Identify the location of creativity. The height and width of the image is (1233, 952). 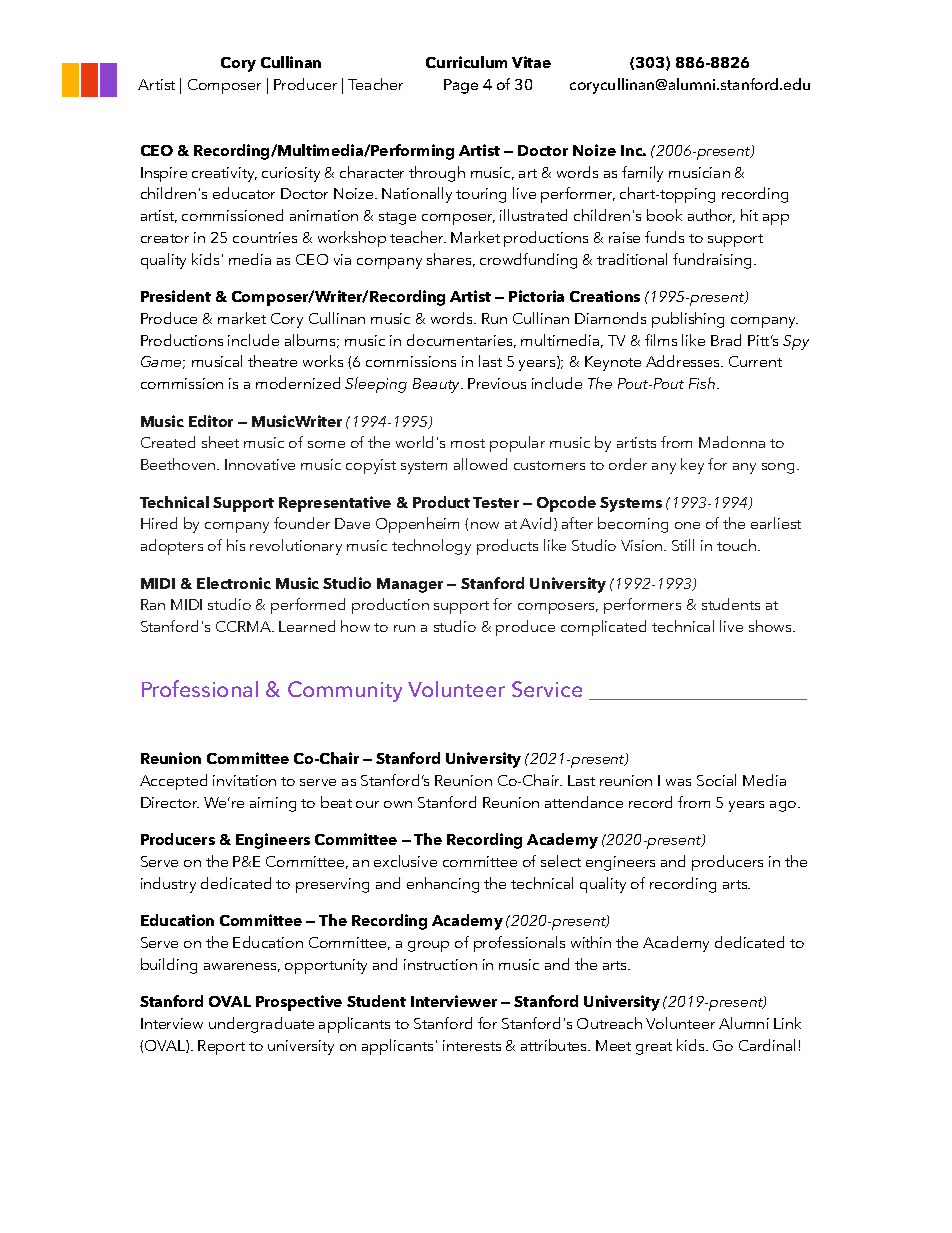
(224, 174).
